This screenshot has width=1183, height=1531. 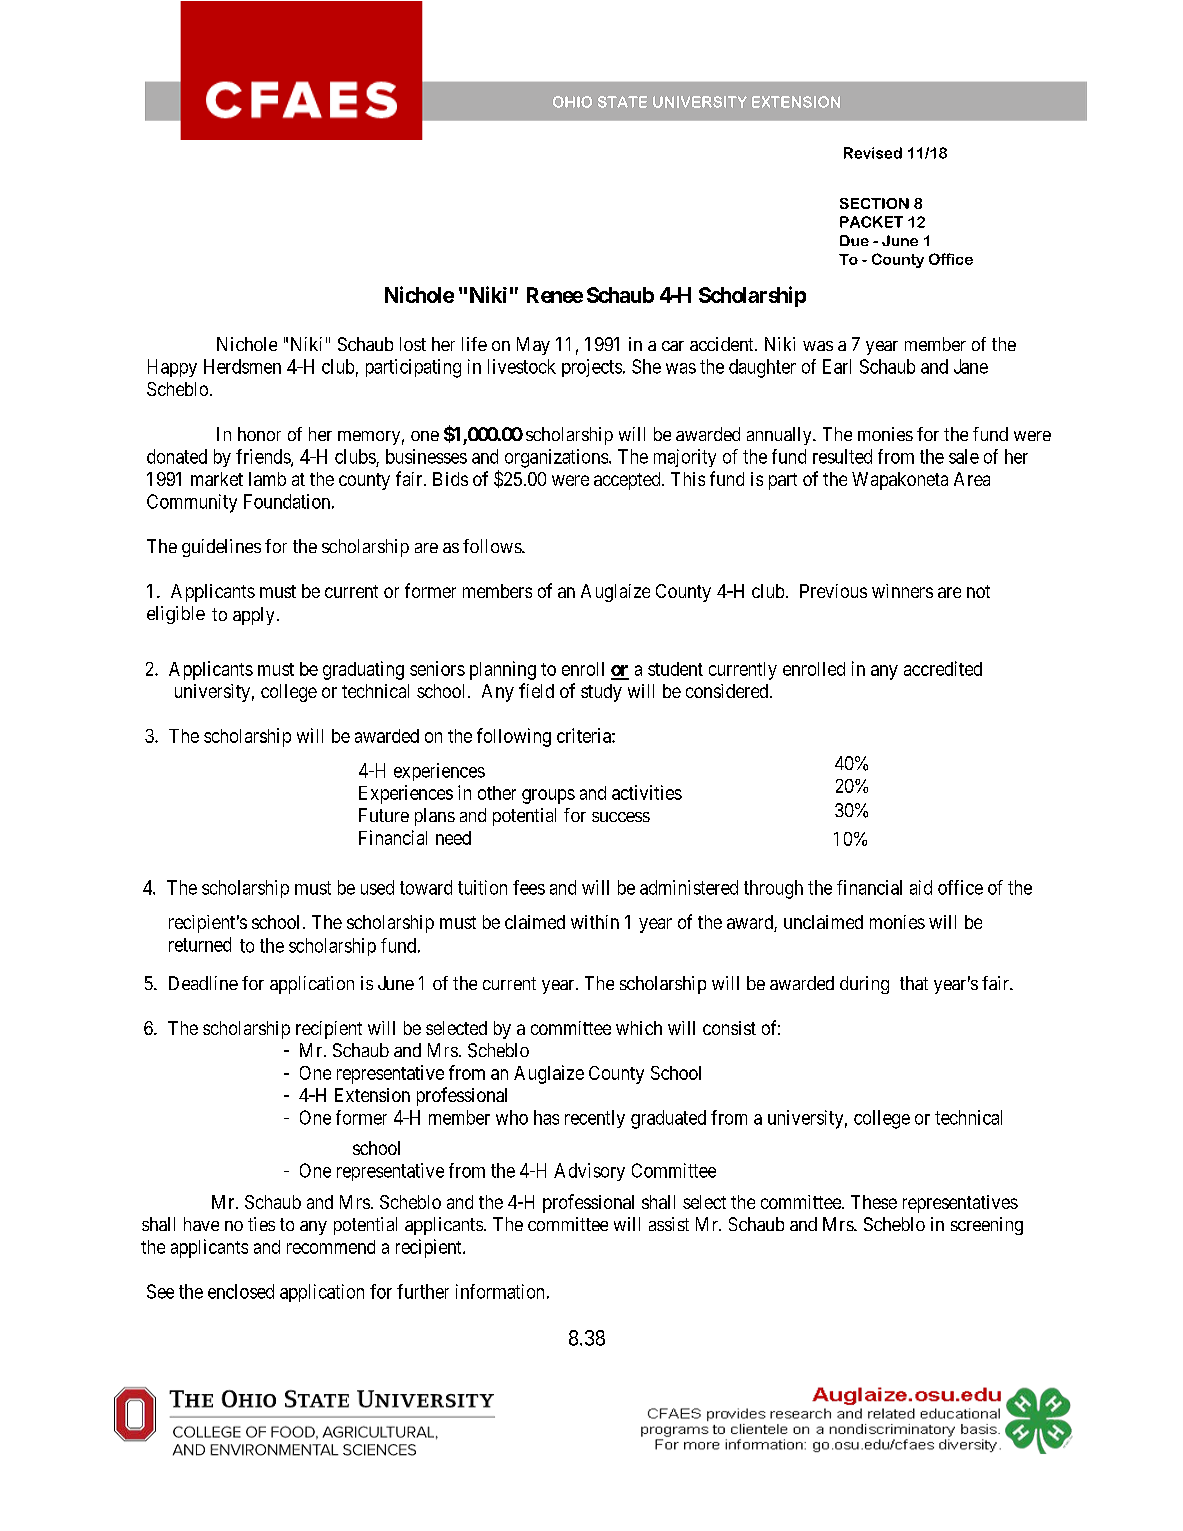 I want to click on graduating, so click(x=363, y=670).
